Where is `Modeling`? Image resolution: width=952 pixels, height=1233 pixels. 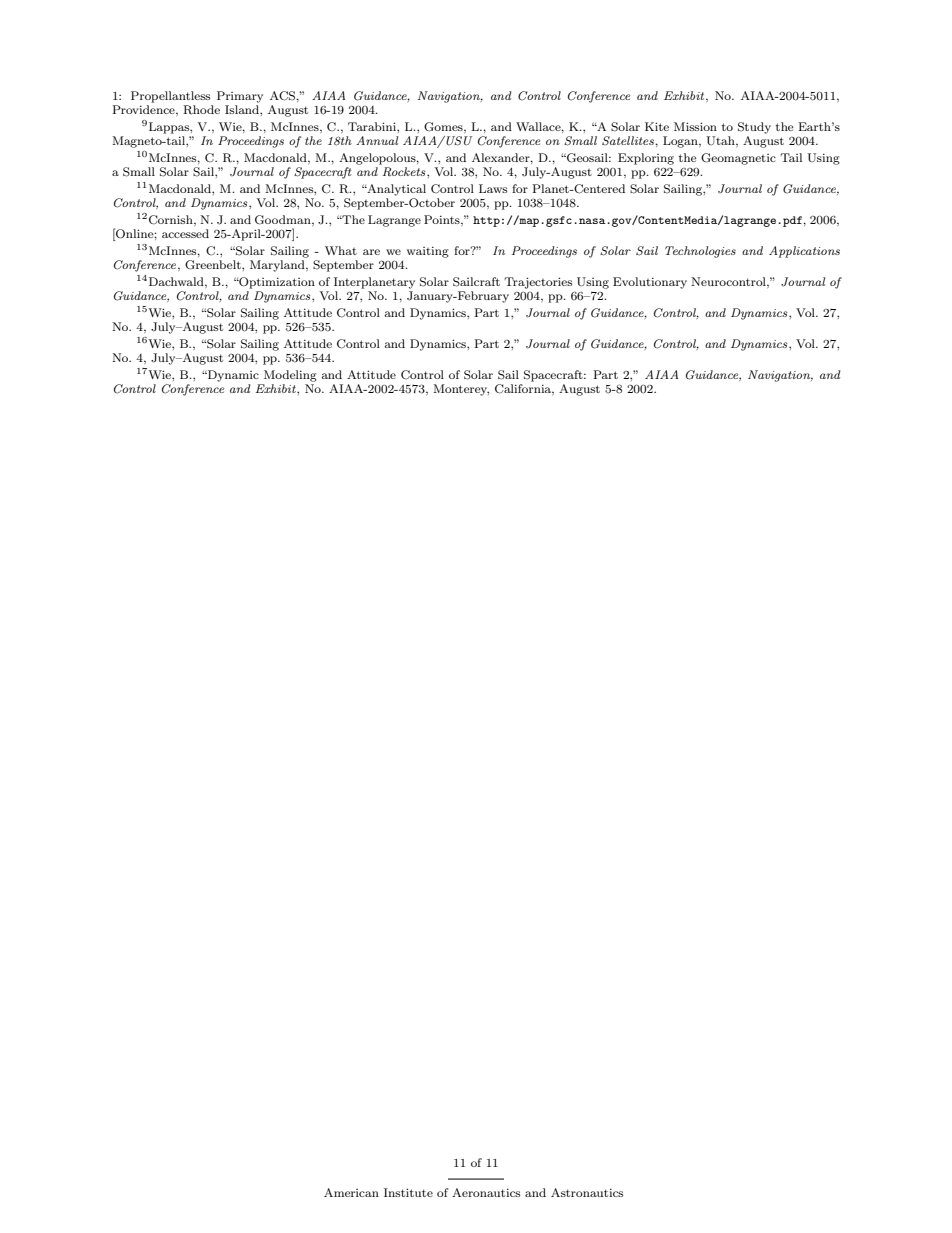
Modeling is located at coordinates (290, 376).
